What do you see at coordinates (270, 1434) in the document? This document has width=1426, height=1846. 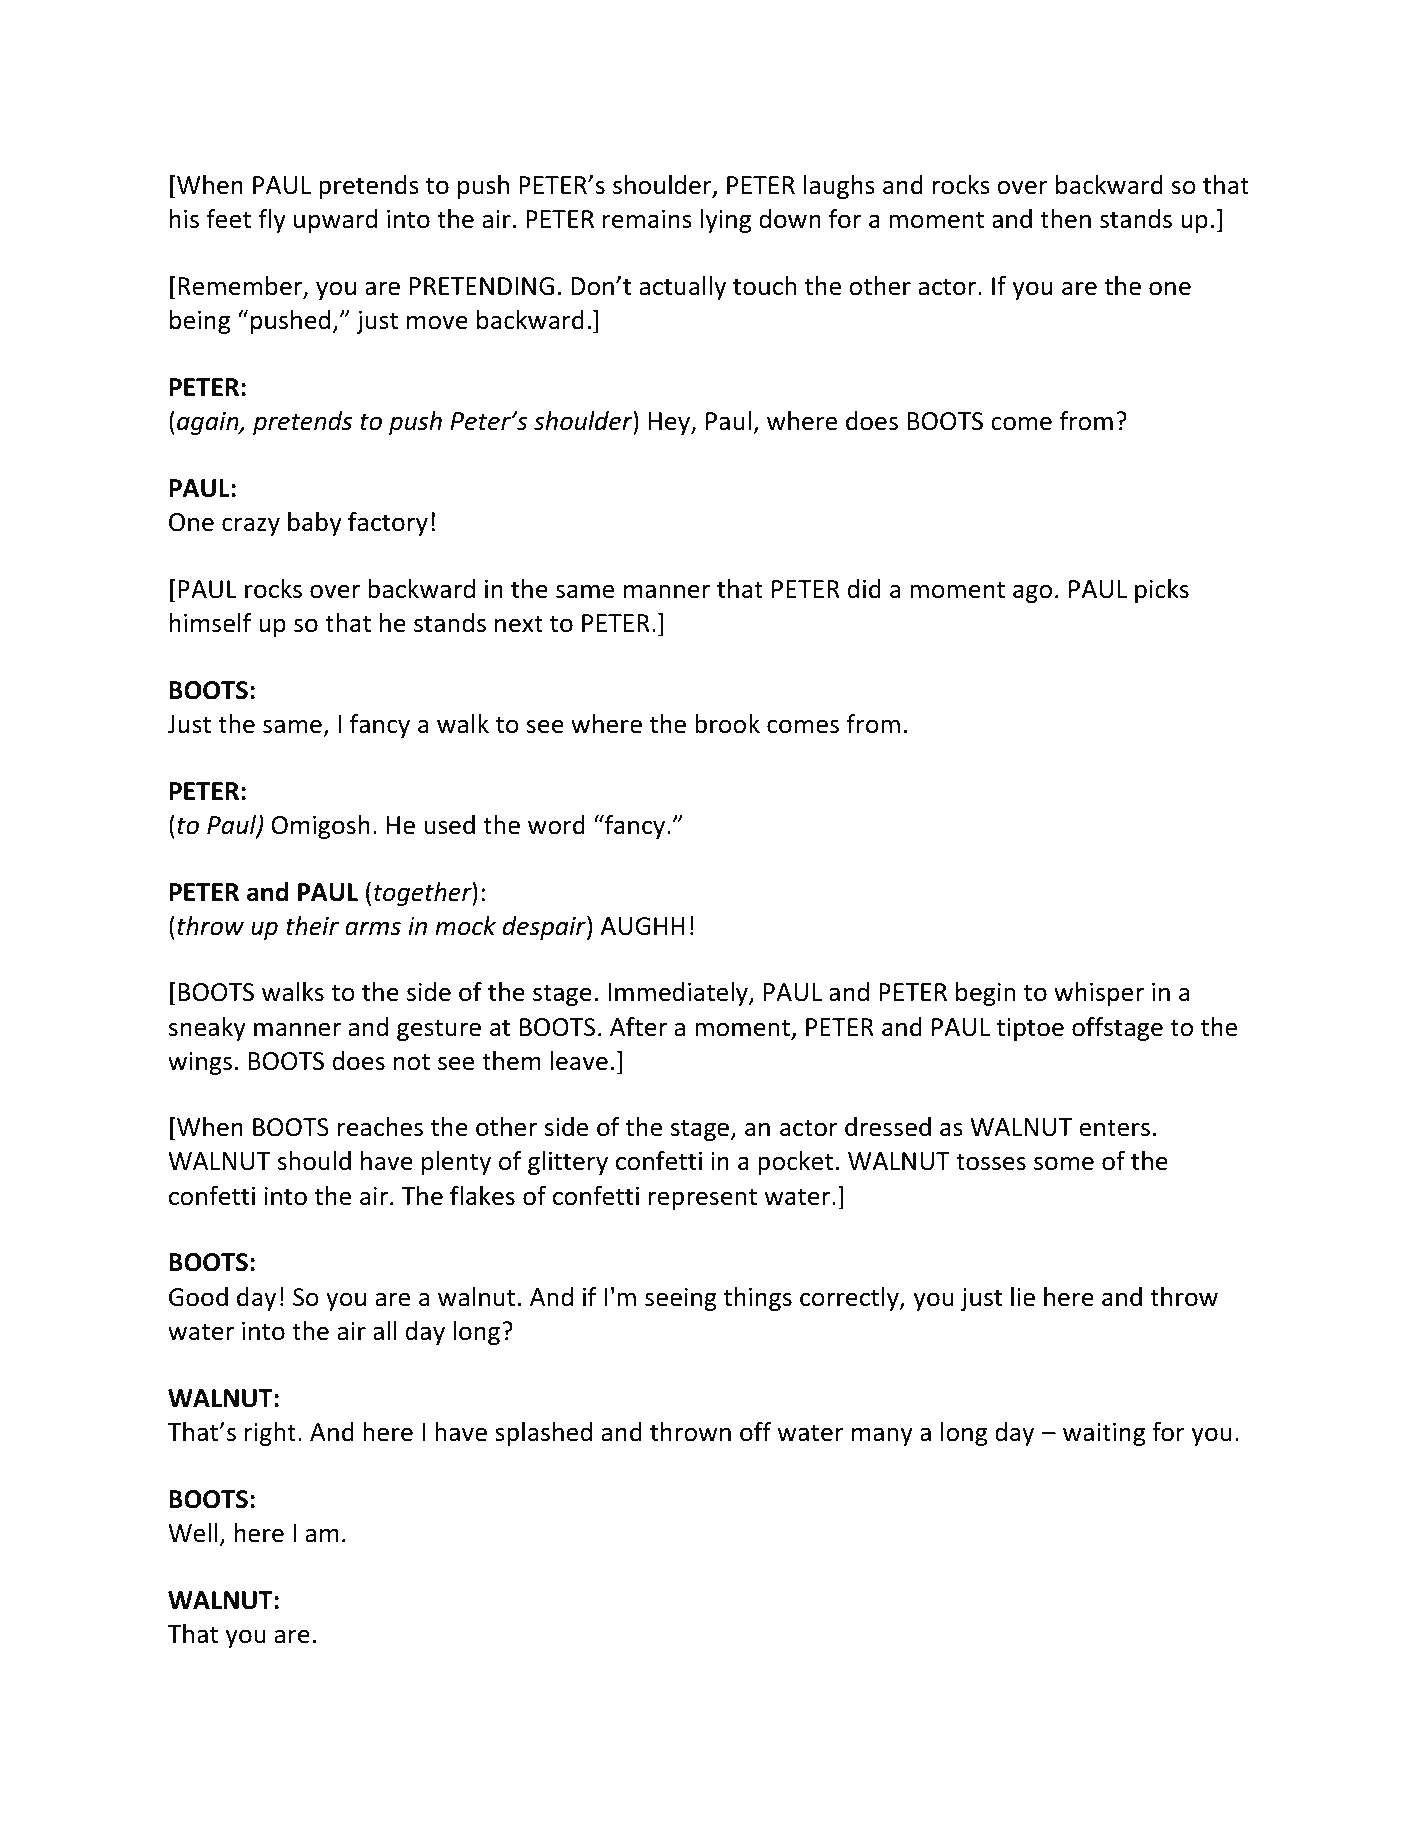 I see `right` at bounding box center [270, 1434].
